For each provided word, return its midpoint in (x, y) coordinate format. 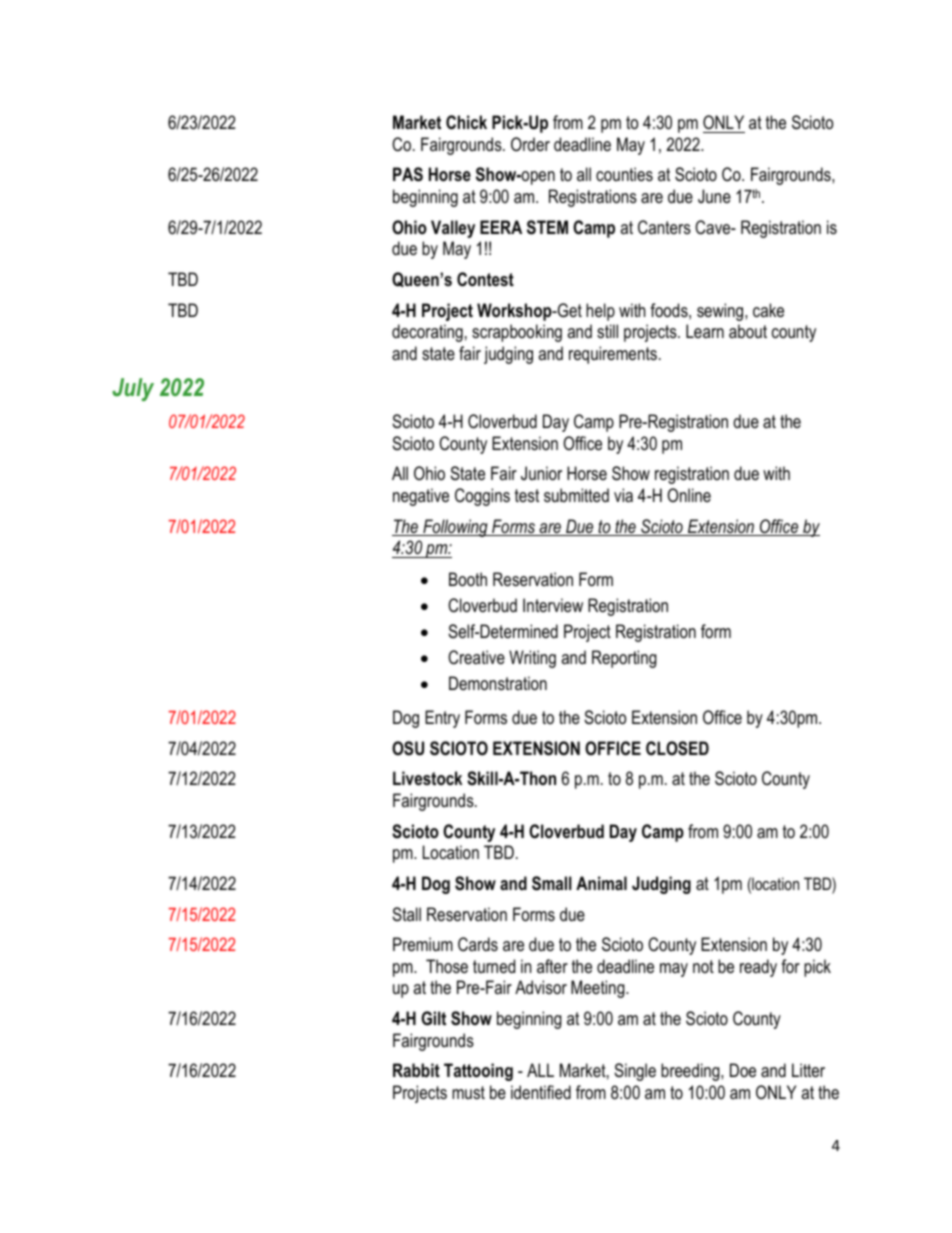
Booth (468, 579)
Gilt (433, 1018)
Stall (406, 914)
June (714, 196)
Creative (476, 657)
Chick (466, 122)
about (748, 331)
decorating (427, 333)
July (133, 389)
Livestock (427, 778)
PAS (408, 174)
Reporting (624, 659)
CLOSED (677, 748)
